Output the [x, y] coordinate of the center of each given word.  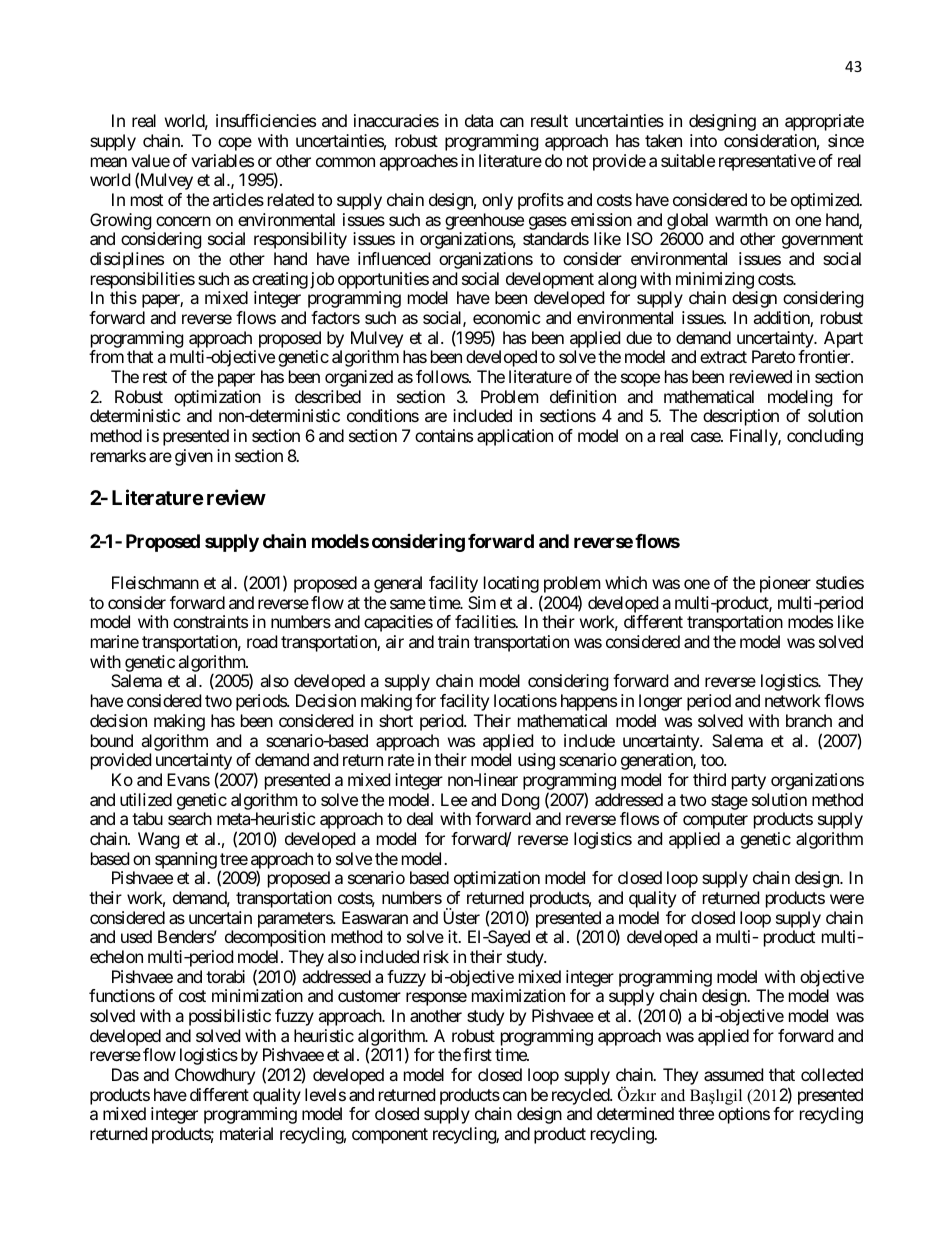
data [479, 120]
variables [222, 160]
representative [767, 162]
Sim [482, 602]
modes [810, 621]
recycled [581, 1098]
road [262, 641]
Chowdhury [215, 1076]
